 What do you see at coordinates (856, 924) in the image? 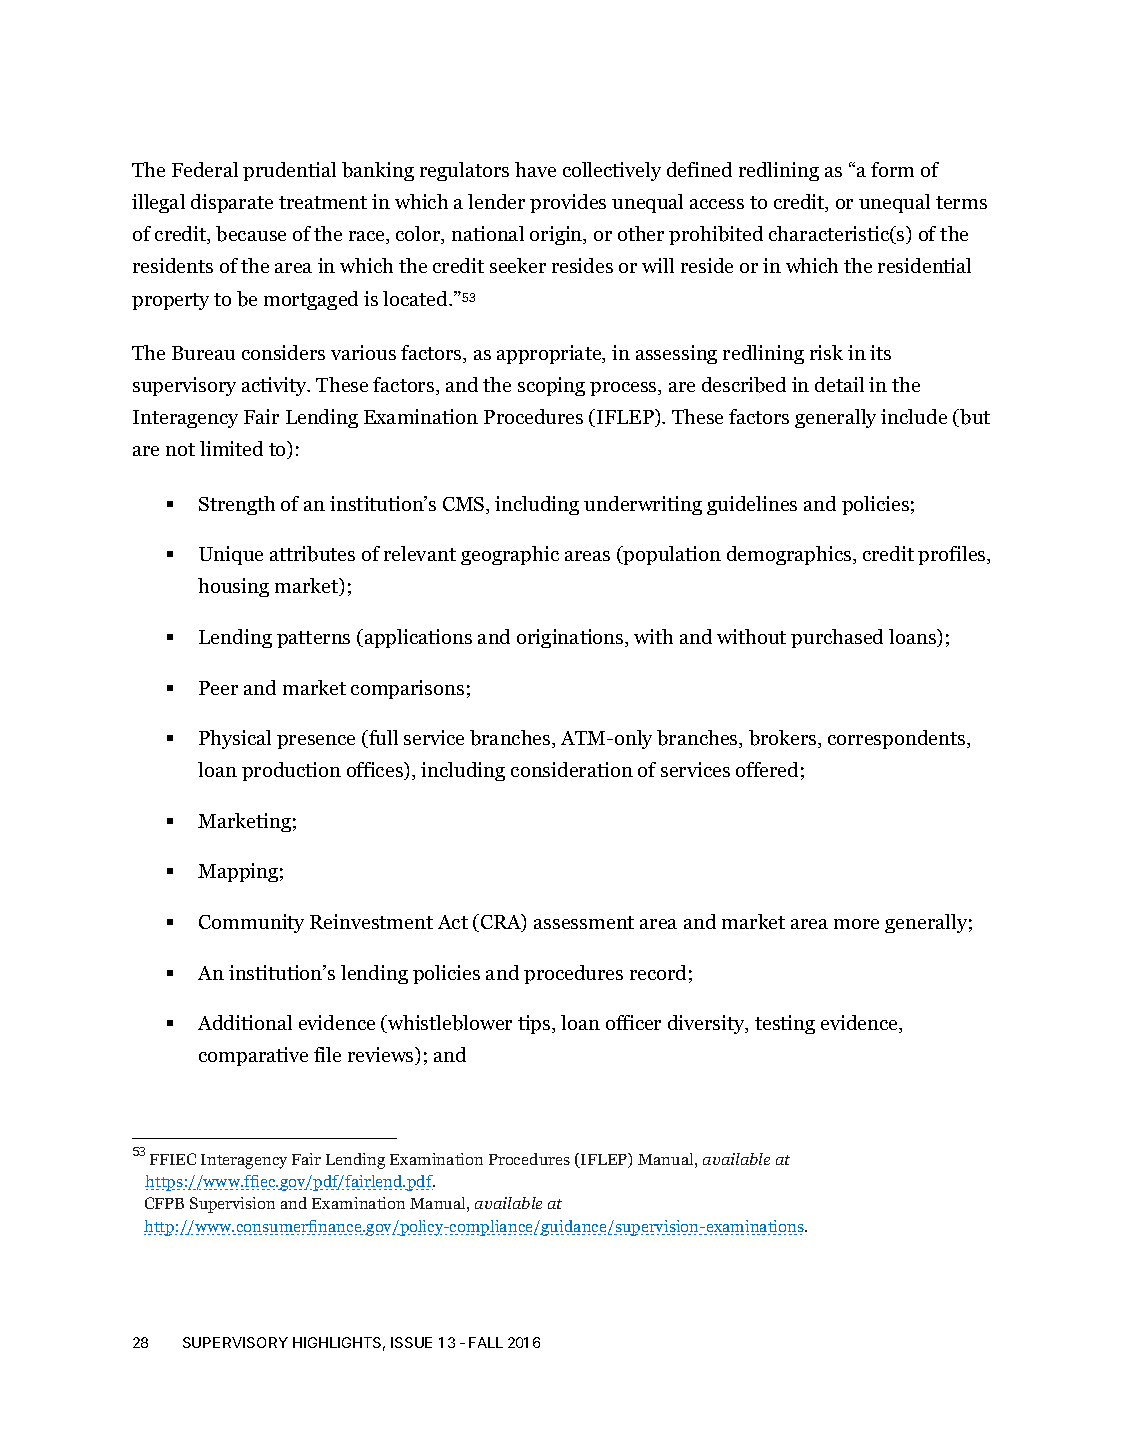
I see `more` at bounding box center [856, 924].
